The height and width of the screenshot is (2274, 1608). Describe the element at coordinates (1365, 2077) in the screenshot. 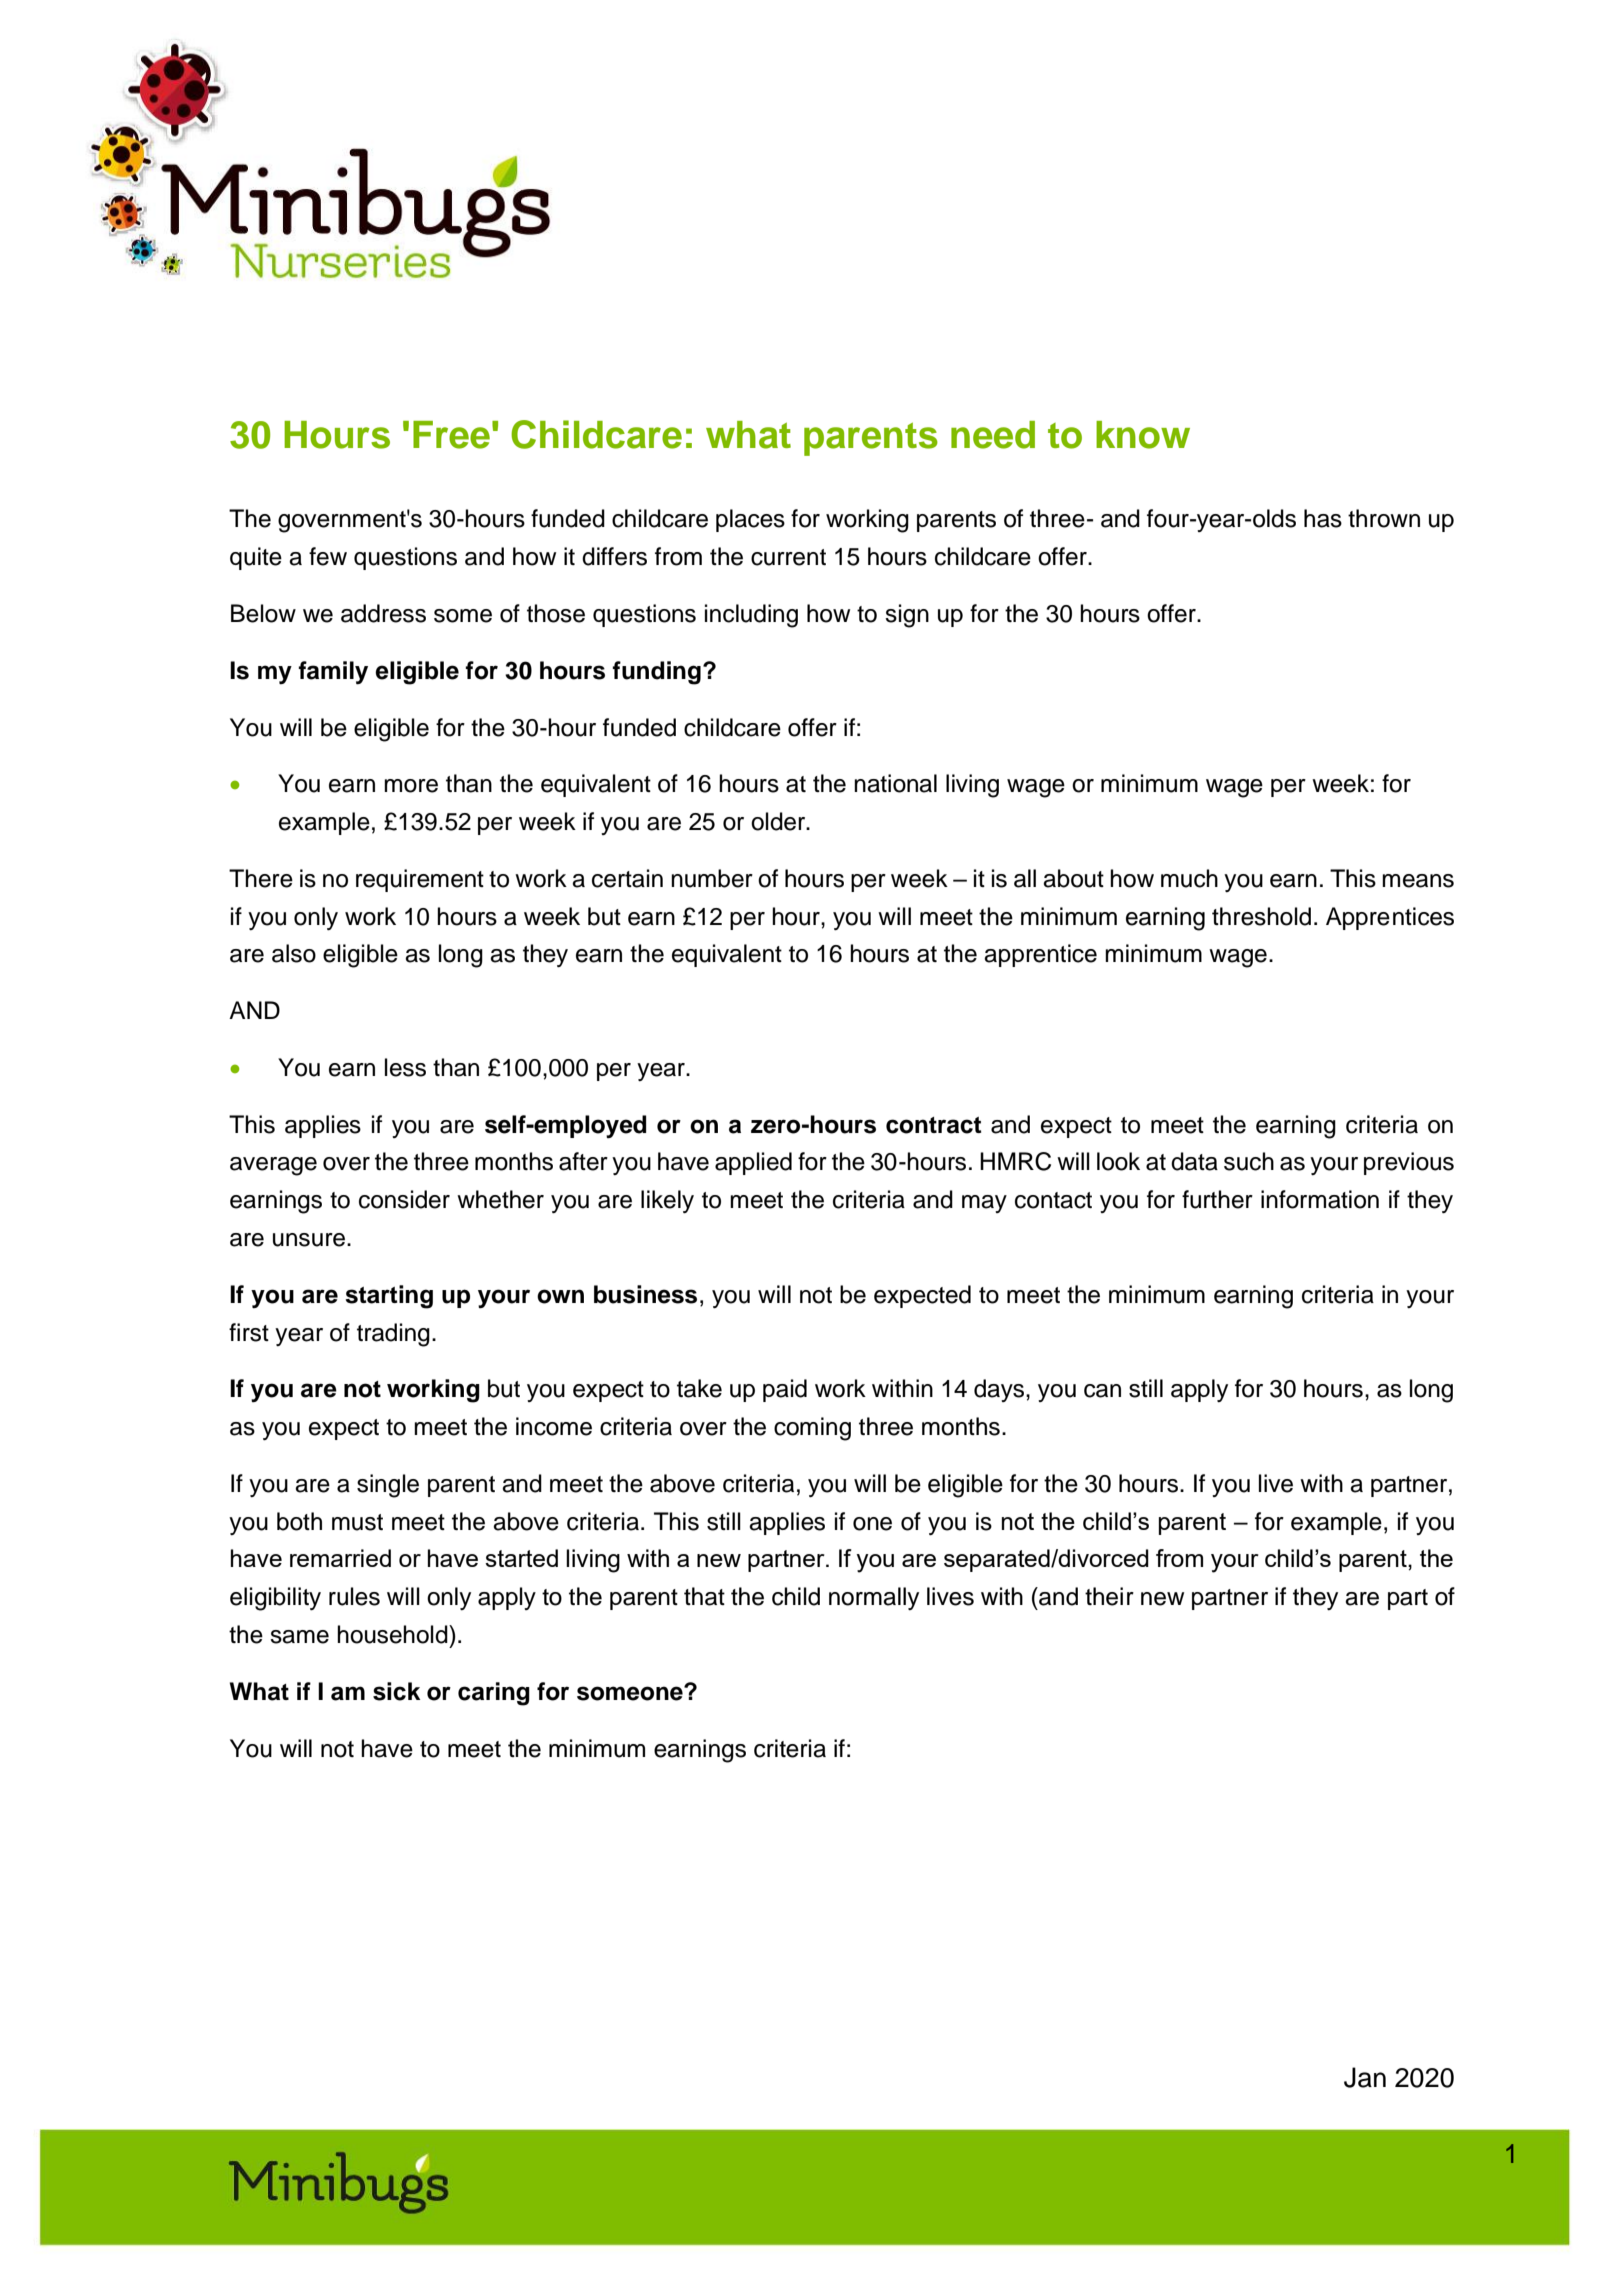

I see `Jan` at that location.
